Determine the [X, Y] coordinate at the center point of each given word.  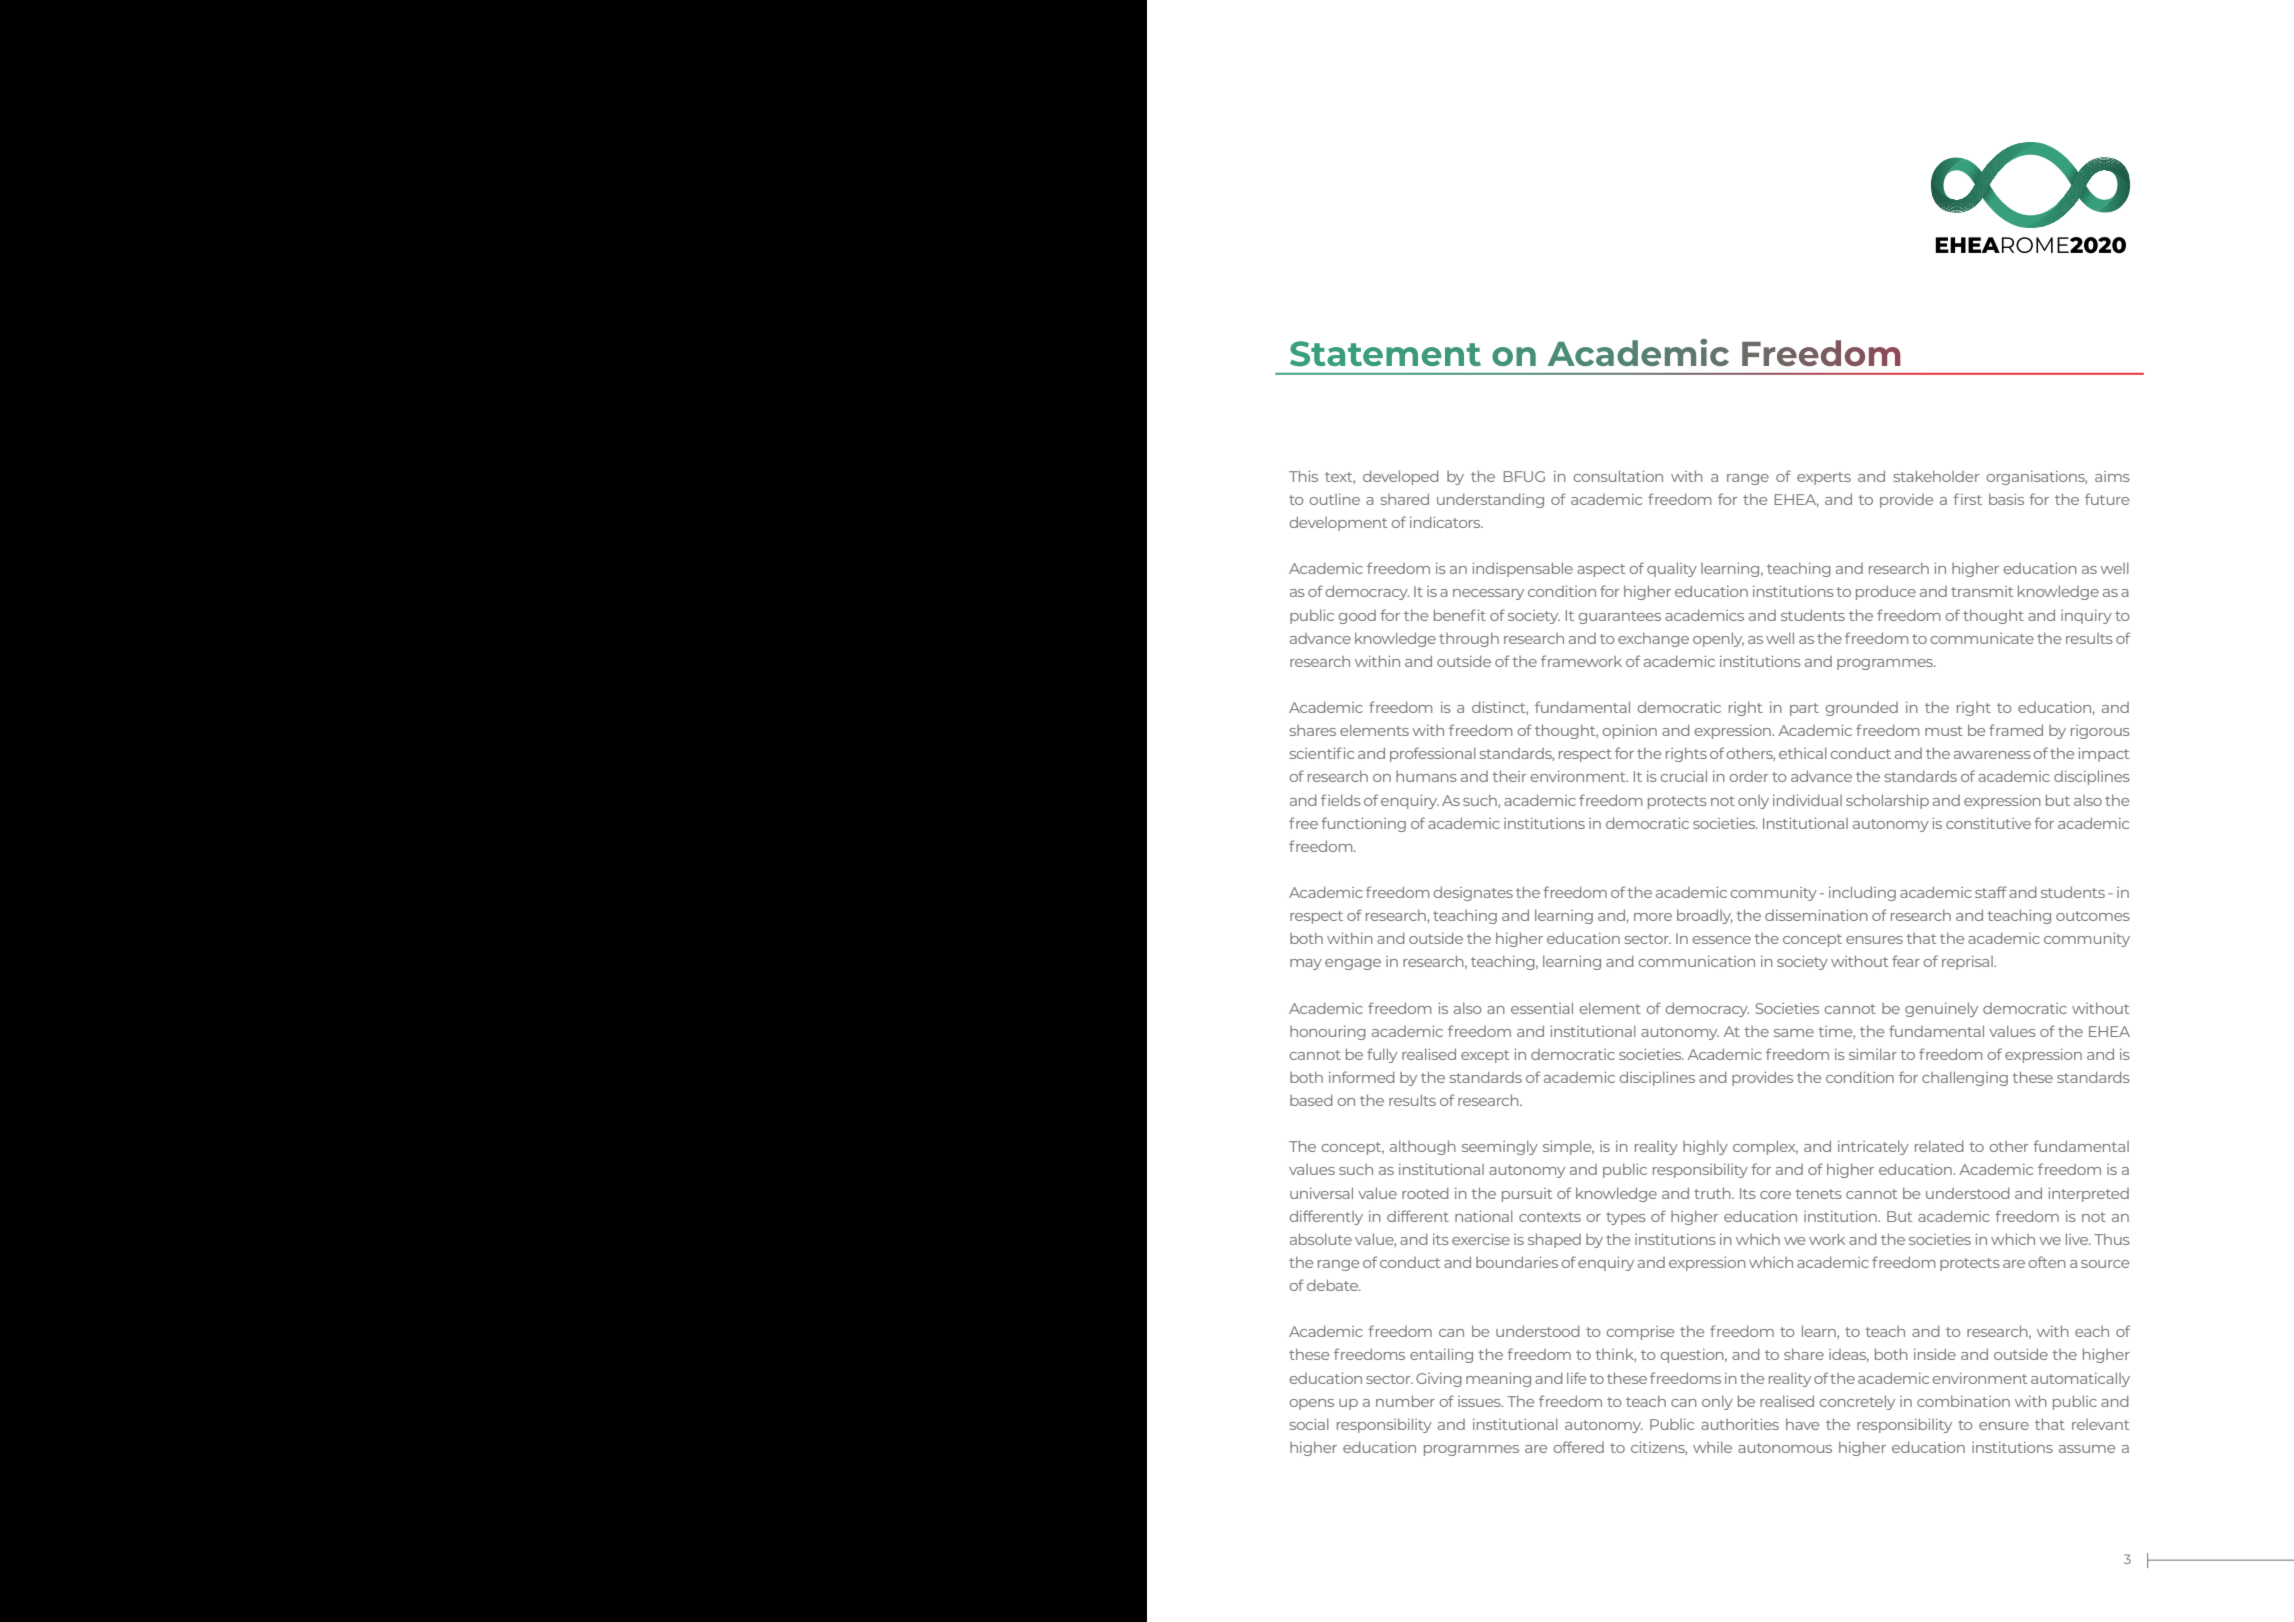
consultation [1618, 476]
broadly [1705, 916]
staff [1991, 892]
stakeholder [1936, 476]
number [1405, 1401]
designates [1473, 893]
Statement [1385, 354]
